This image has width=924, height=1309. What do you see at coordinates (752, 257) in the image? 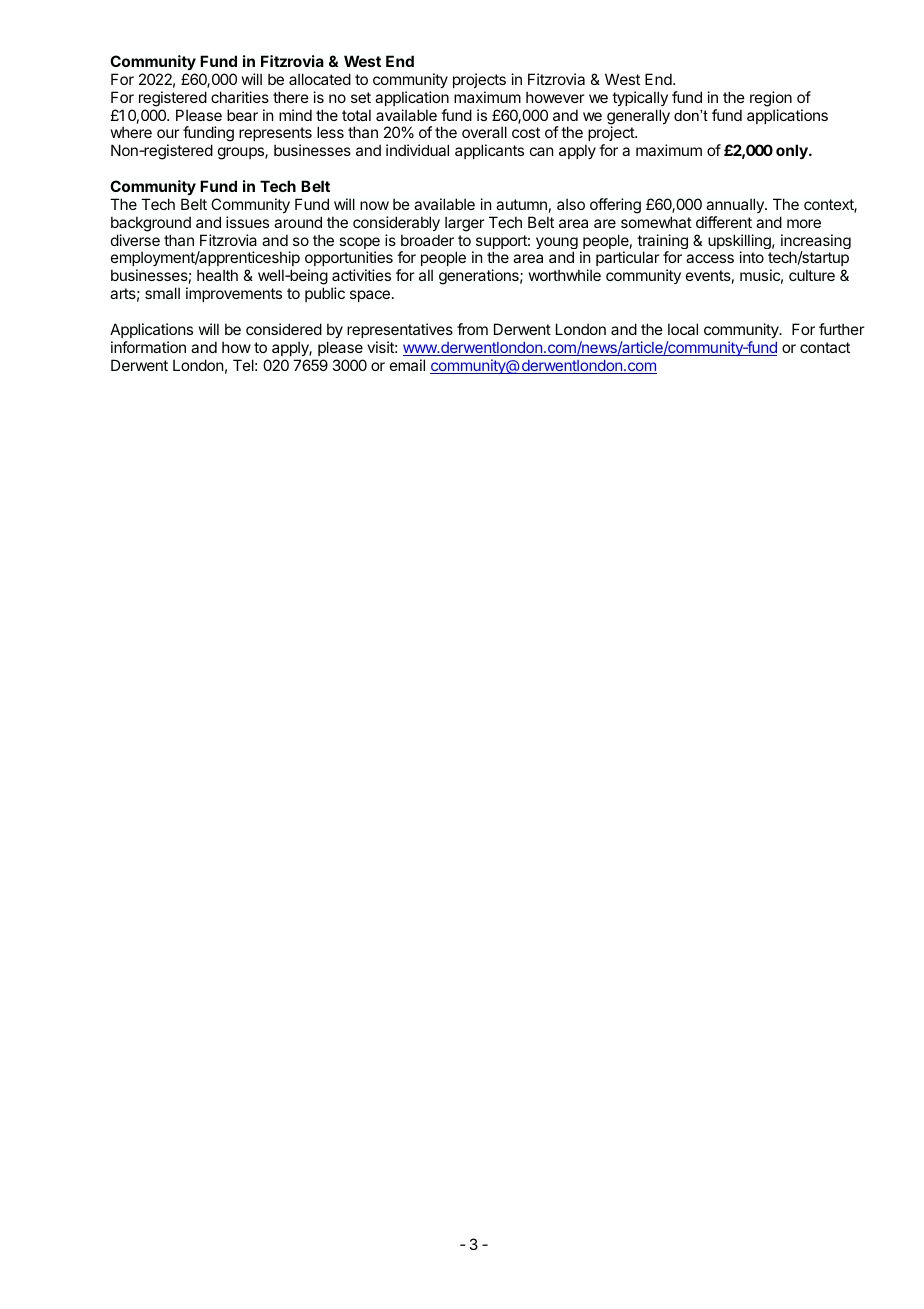
I see `into` at bounding box center [752, 257].
